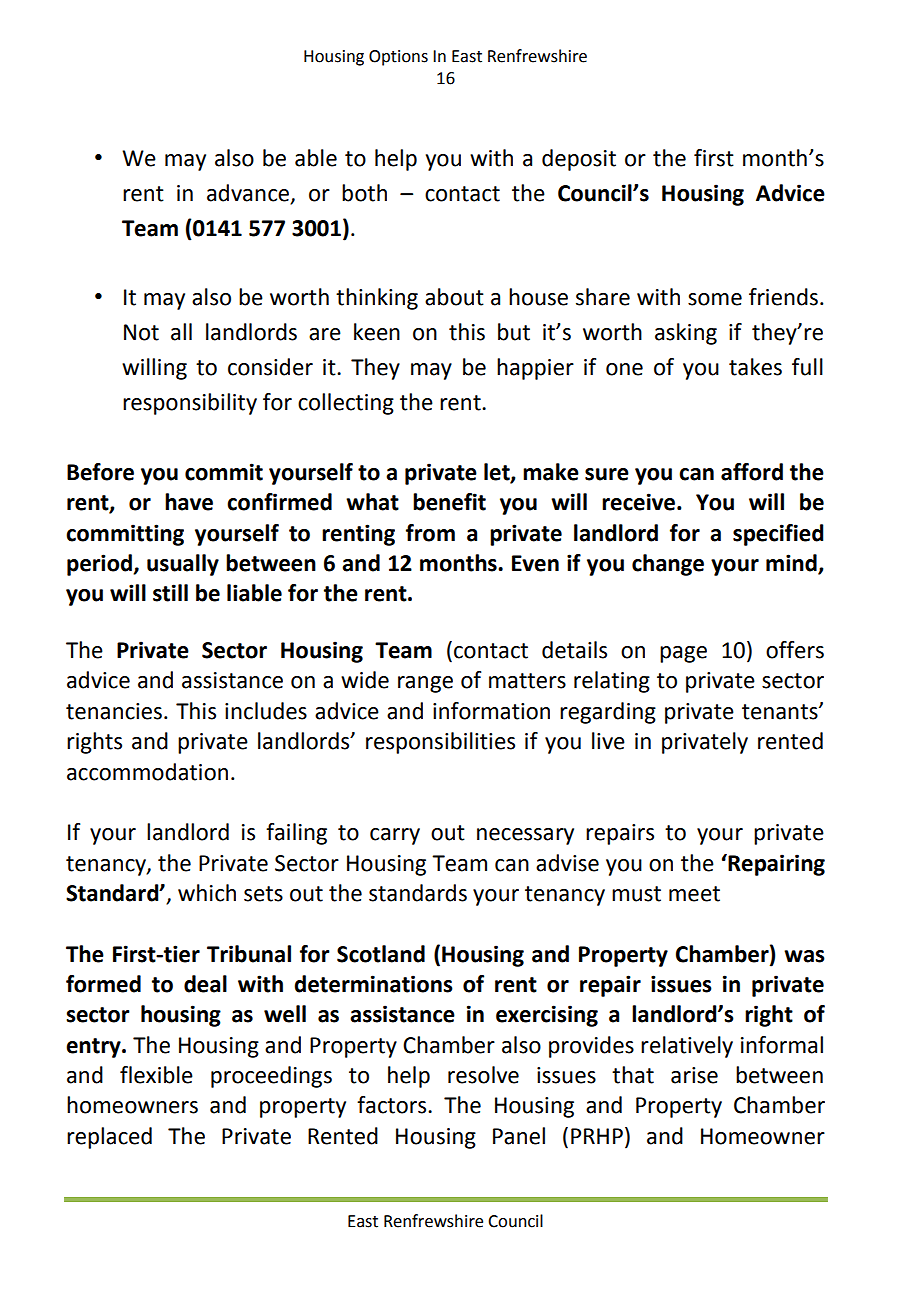 The width and height of the screenshot is (924, 1308). What do you see at coordinates (156, 1075) in the screenshot?
I see `flexible` at bounding box center [156, 1075].
